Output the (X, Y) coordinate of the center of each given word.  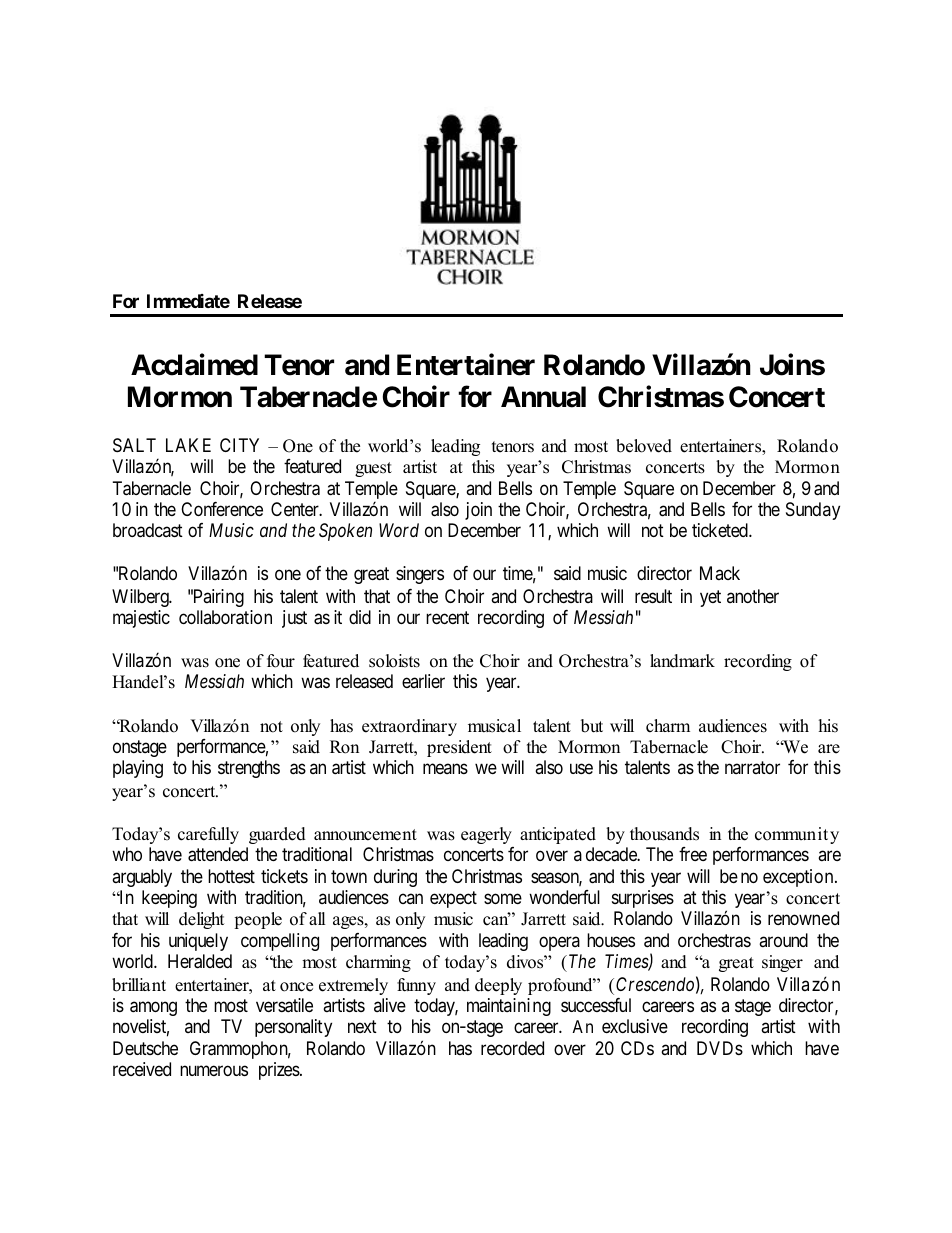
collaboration (225, 617)
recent (447, 617)
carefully (208, 835)
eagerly (486, 835)
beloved (644, 446)
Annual (543, 397)
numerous (214, 1070)
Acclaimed (194, 364)
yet (710, 598)
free (693, 854)
